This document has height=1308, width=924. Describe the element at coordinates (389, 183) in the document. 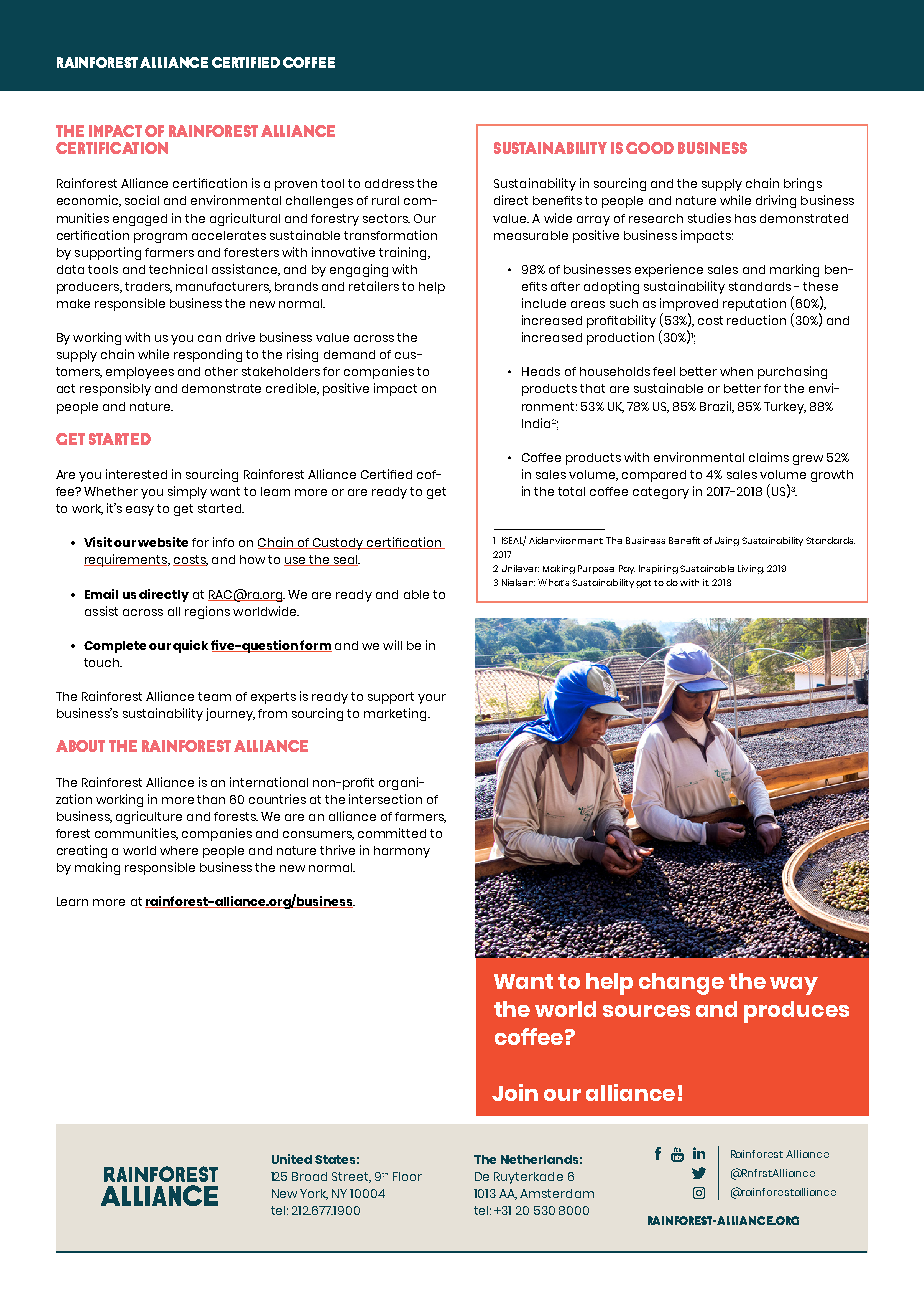

I see `address` at that location.
